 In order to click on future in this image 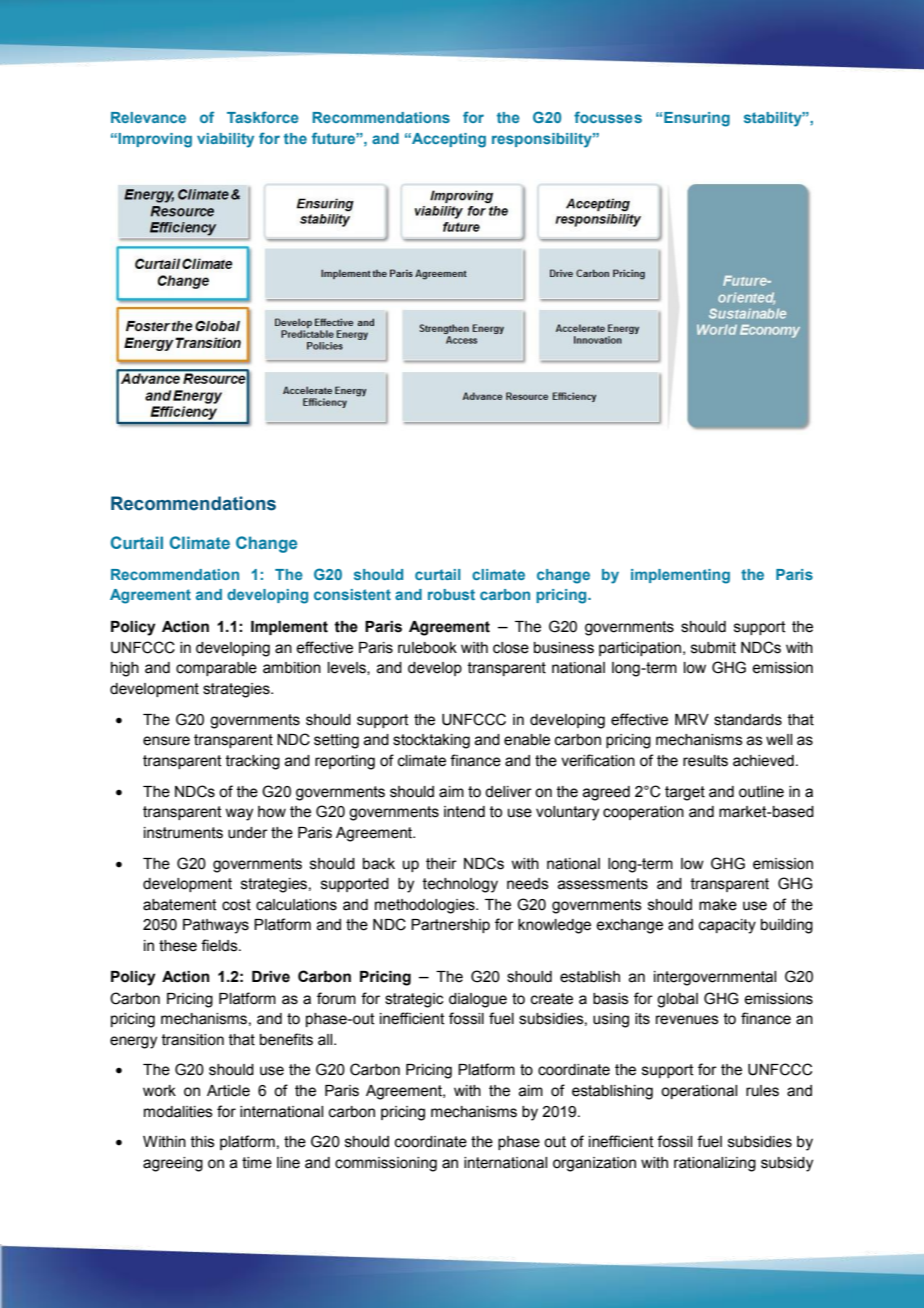, I will do `click(334, 138)`.
